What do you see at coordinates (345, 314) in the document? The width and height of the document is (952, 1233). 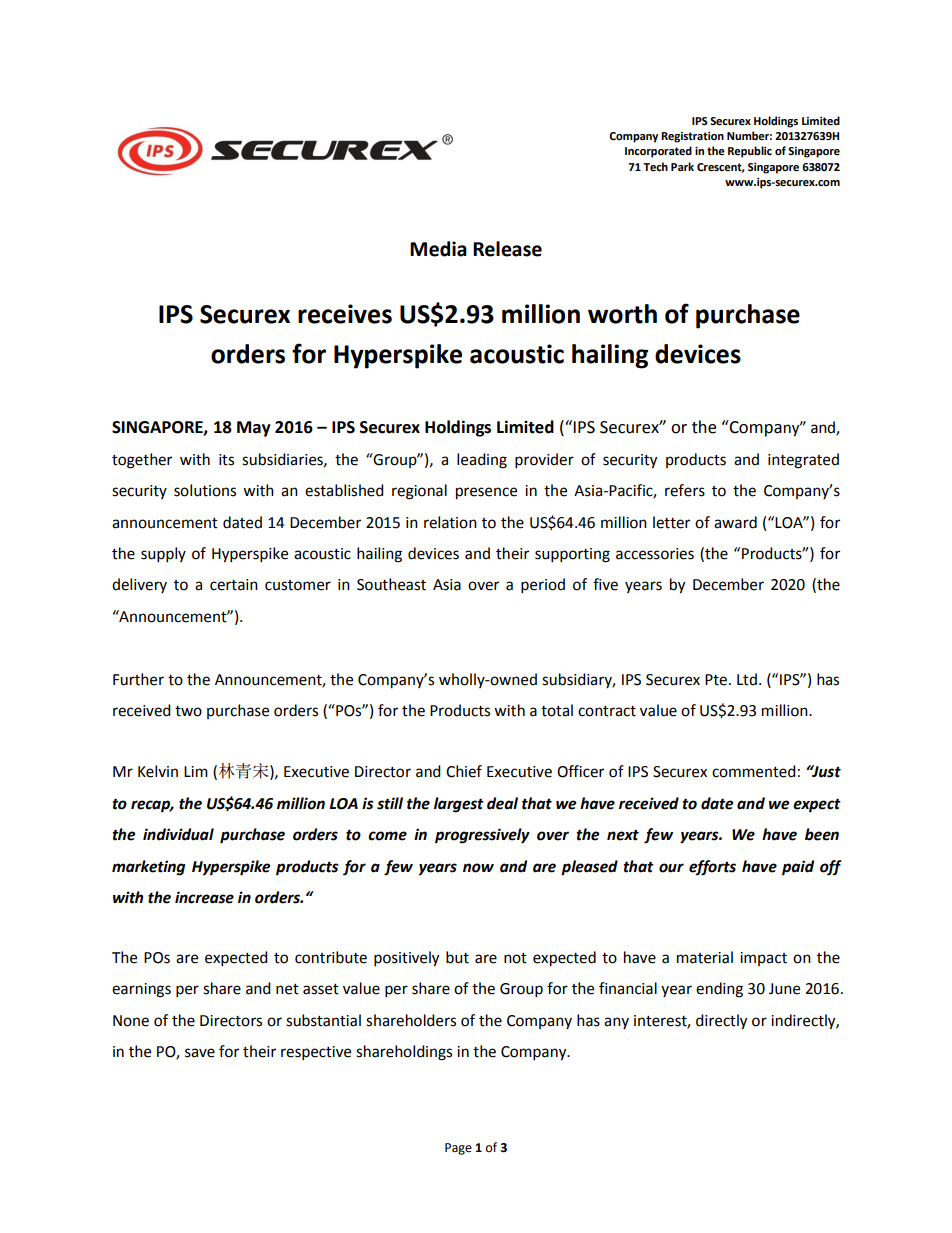 I see `receives` at bounding box center [345, 314].
